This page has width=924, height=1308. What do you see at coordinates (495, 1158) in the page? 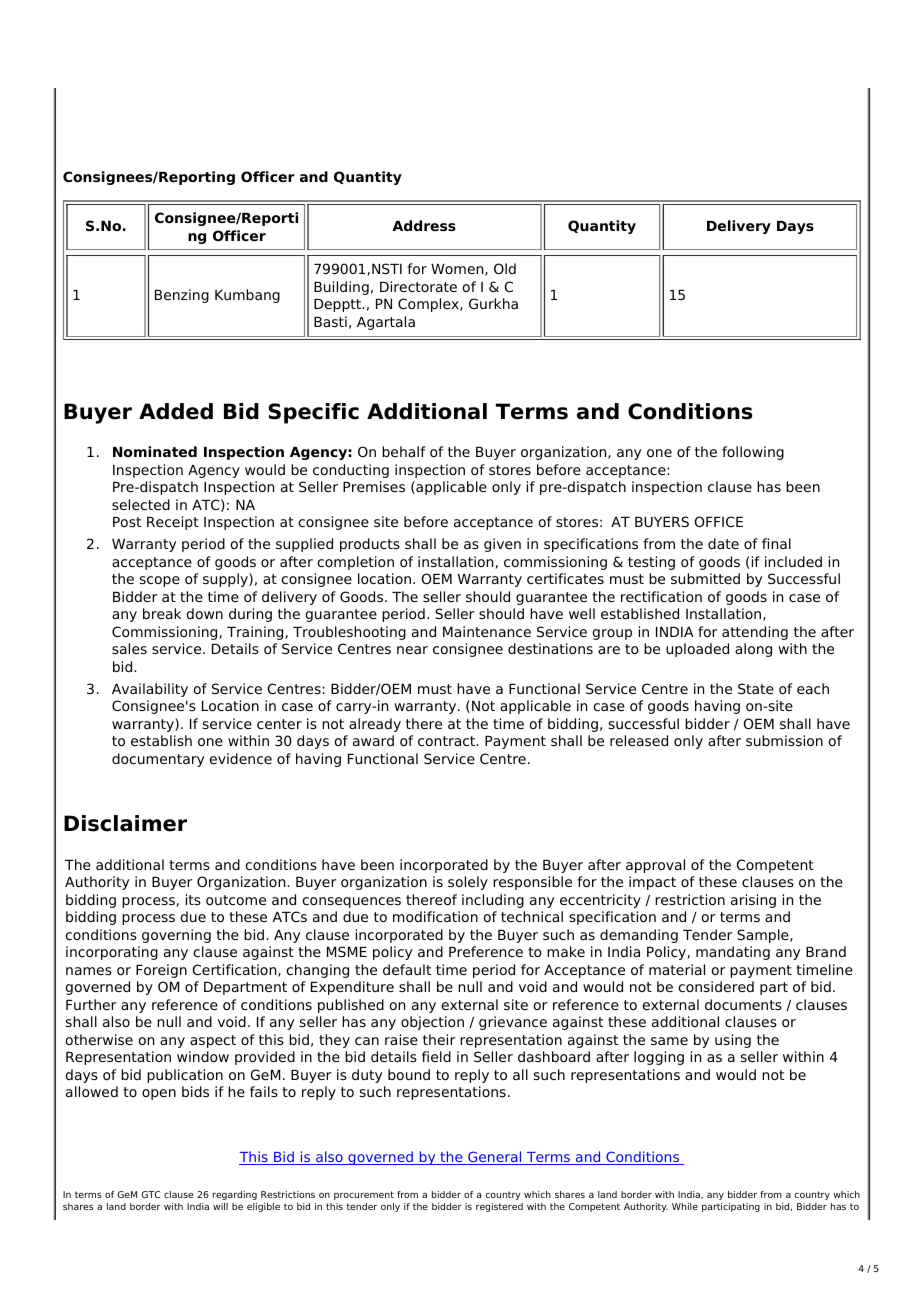
I see `General` at bounding box center [495, 1158].
